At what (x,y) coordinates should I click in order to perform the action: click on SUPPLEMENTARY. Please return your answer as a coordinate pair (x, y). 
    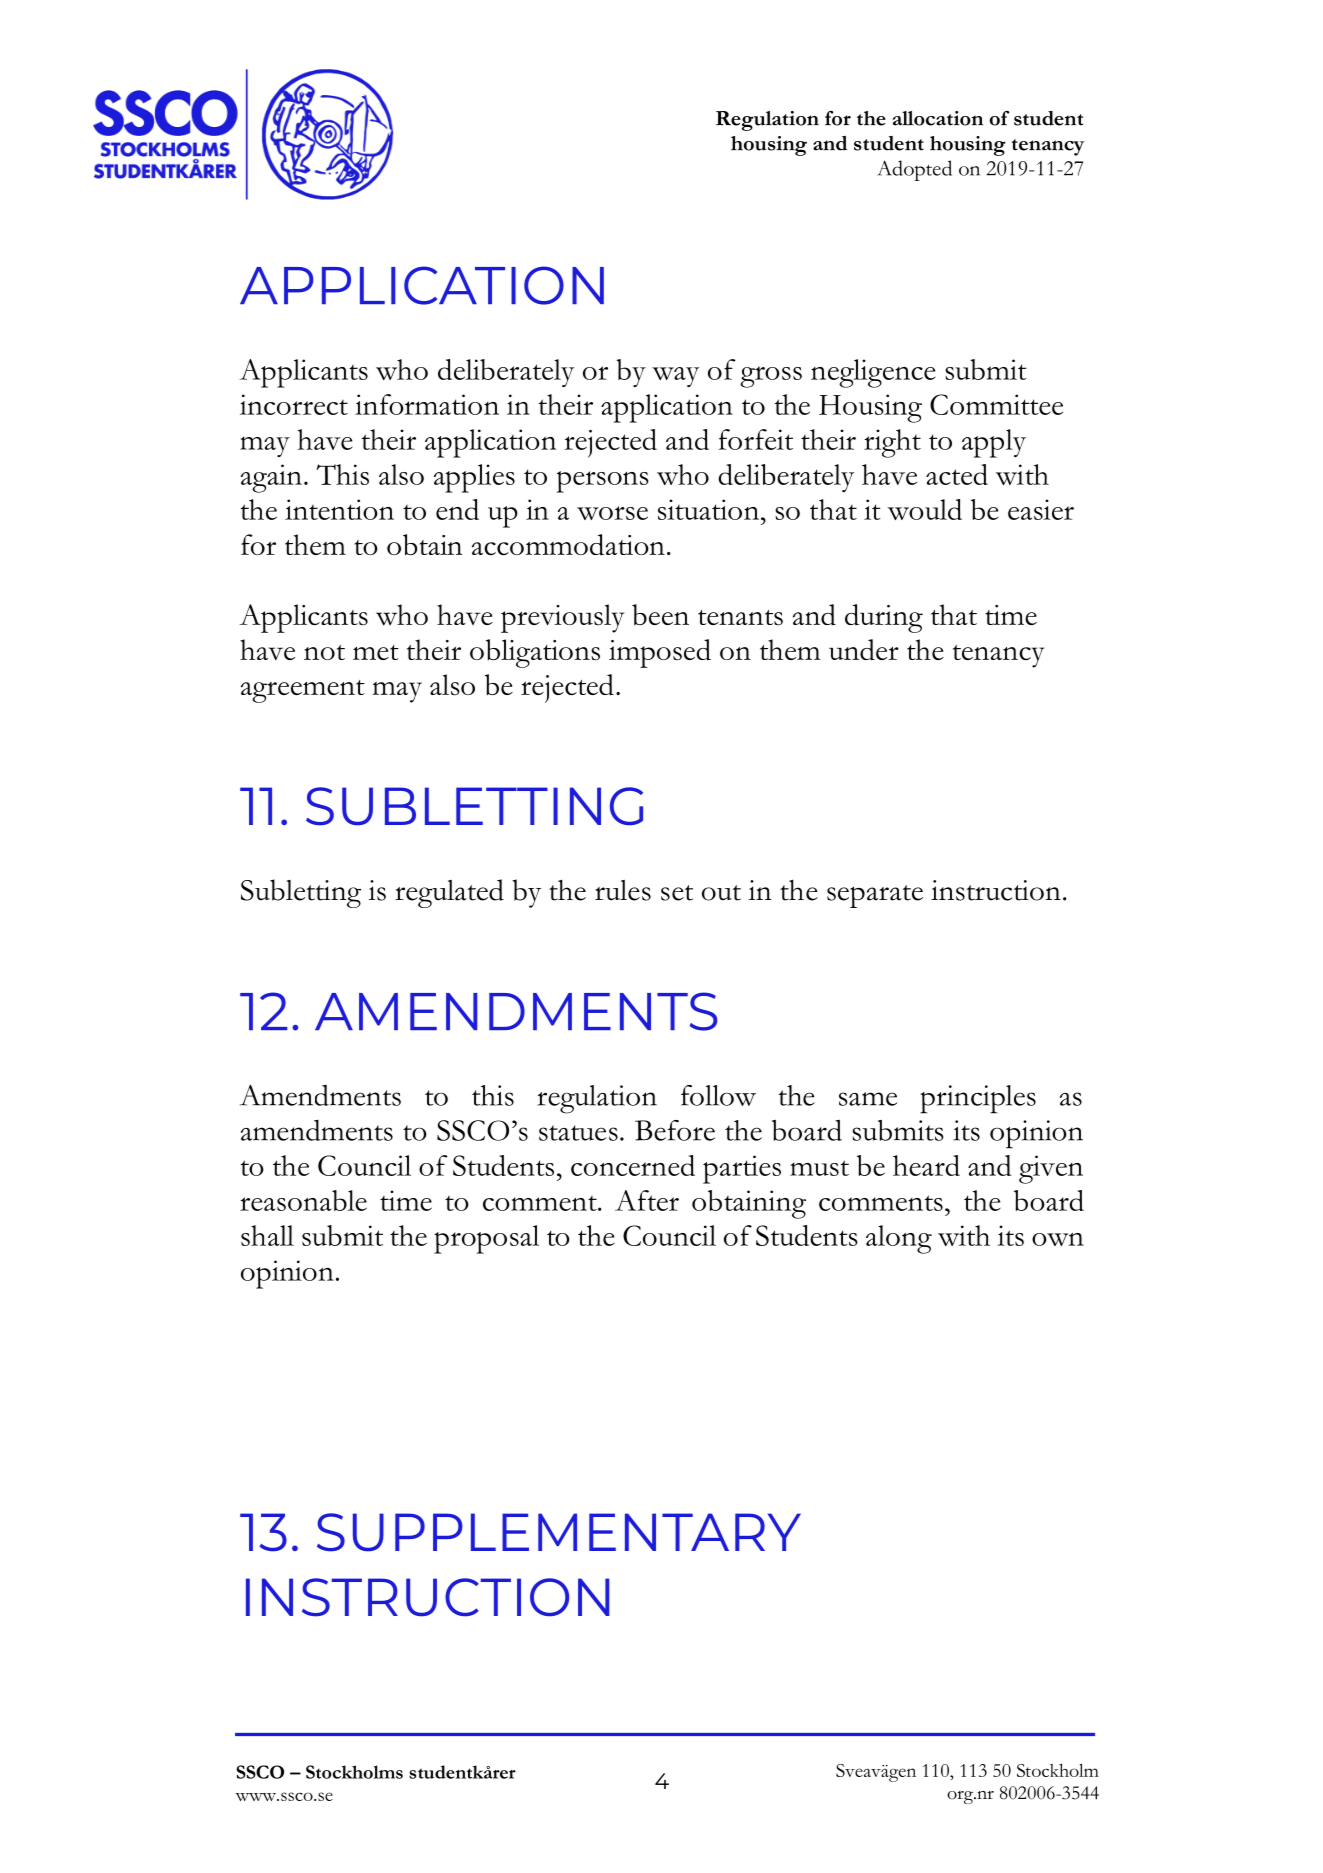
    Looking at the image, I should click on (559, 1532).
